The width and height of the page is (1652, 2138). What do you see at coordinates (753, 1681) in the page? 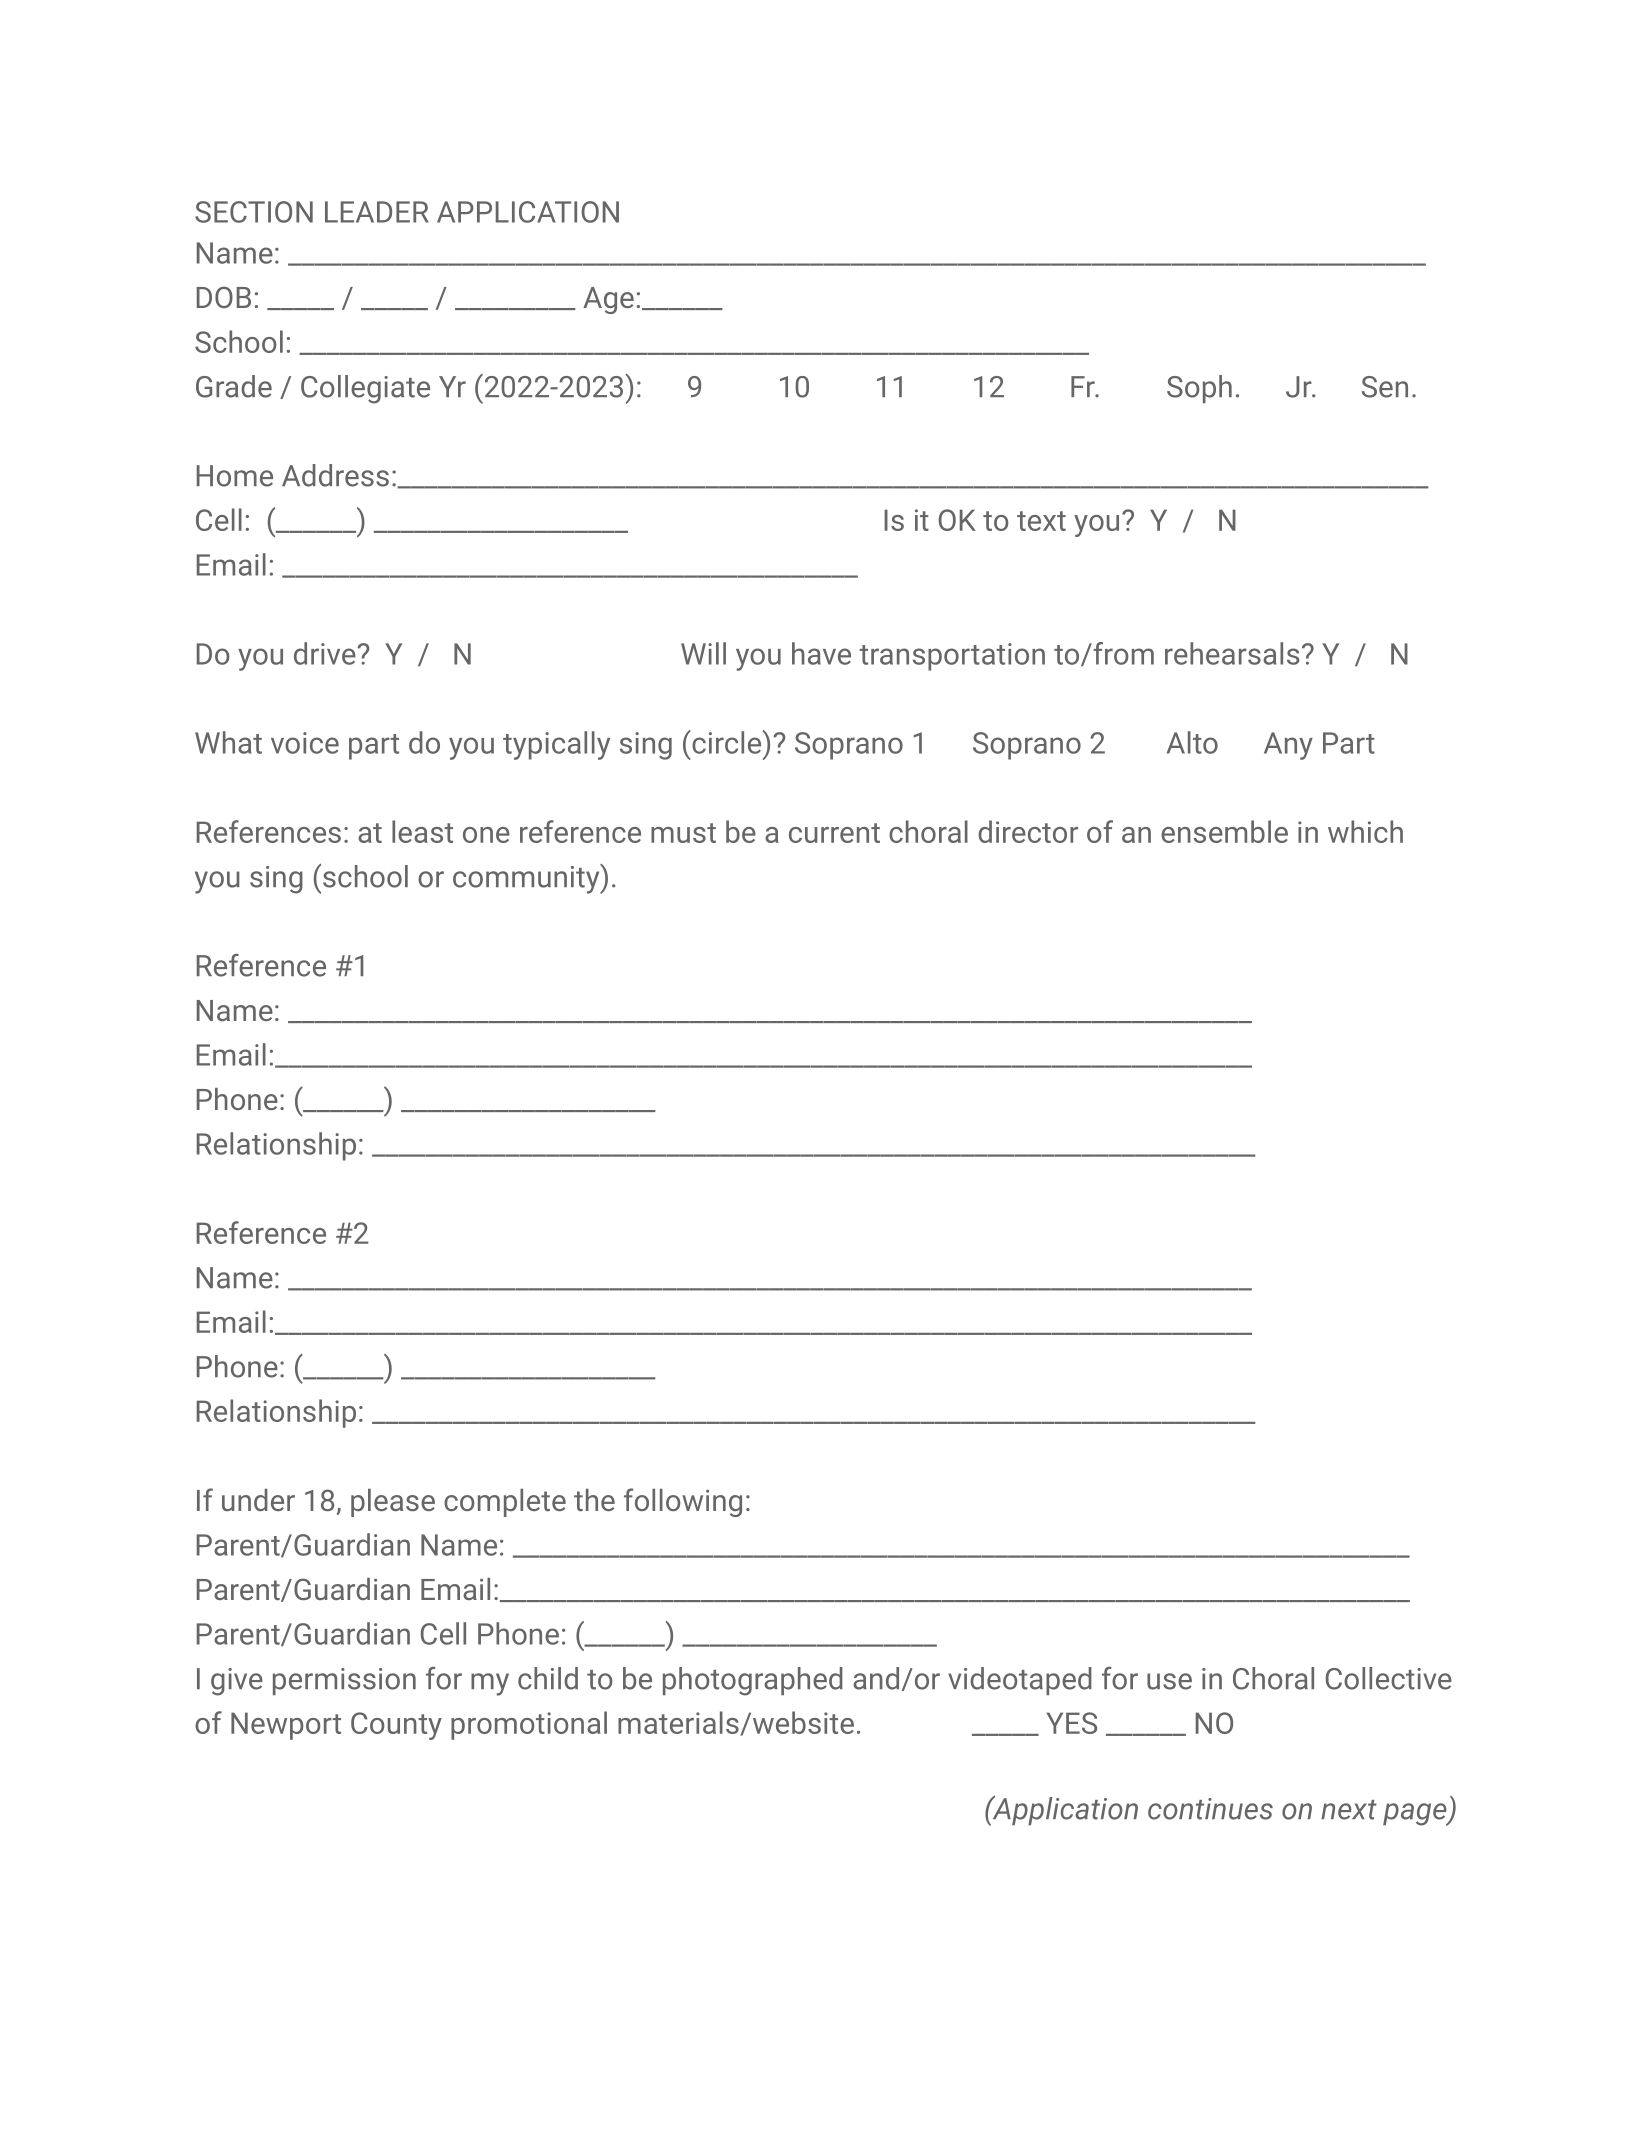
I see `photographed` at bounding box center [753, 1681].
